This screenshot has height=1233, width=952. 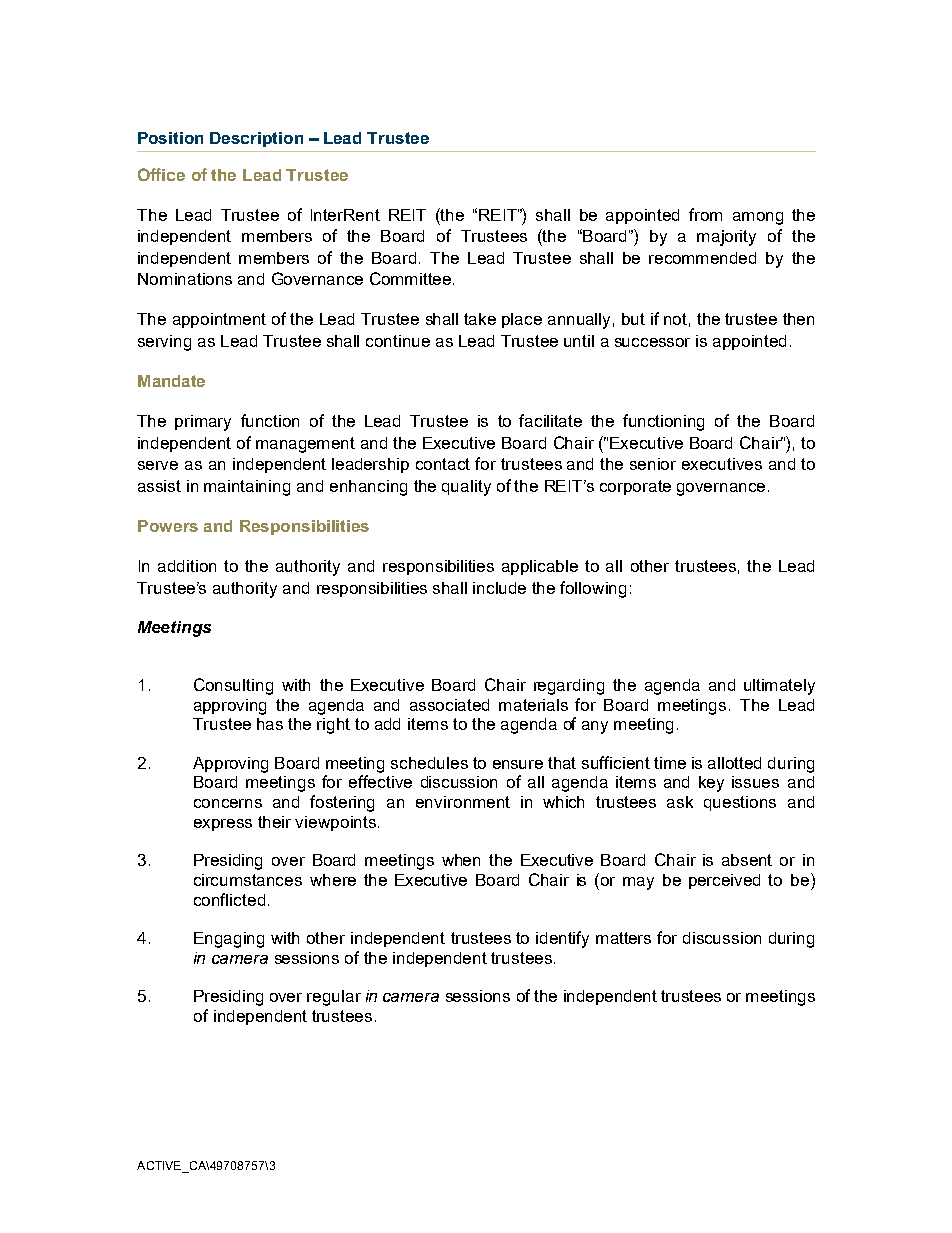 What do you see at coordinates (187, 566) in the screenshot?
I see `addition` at bounding box center [187, 566].
